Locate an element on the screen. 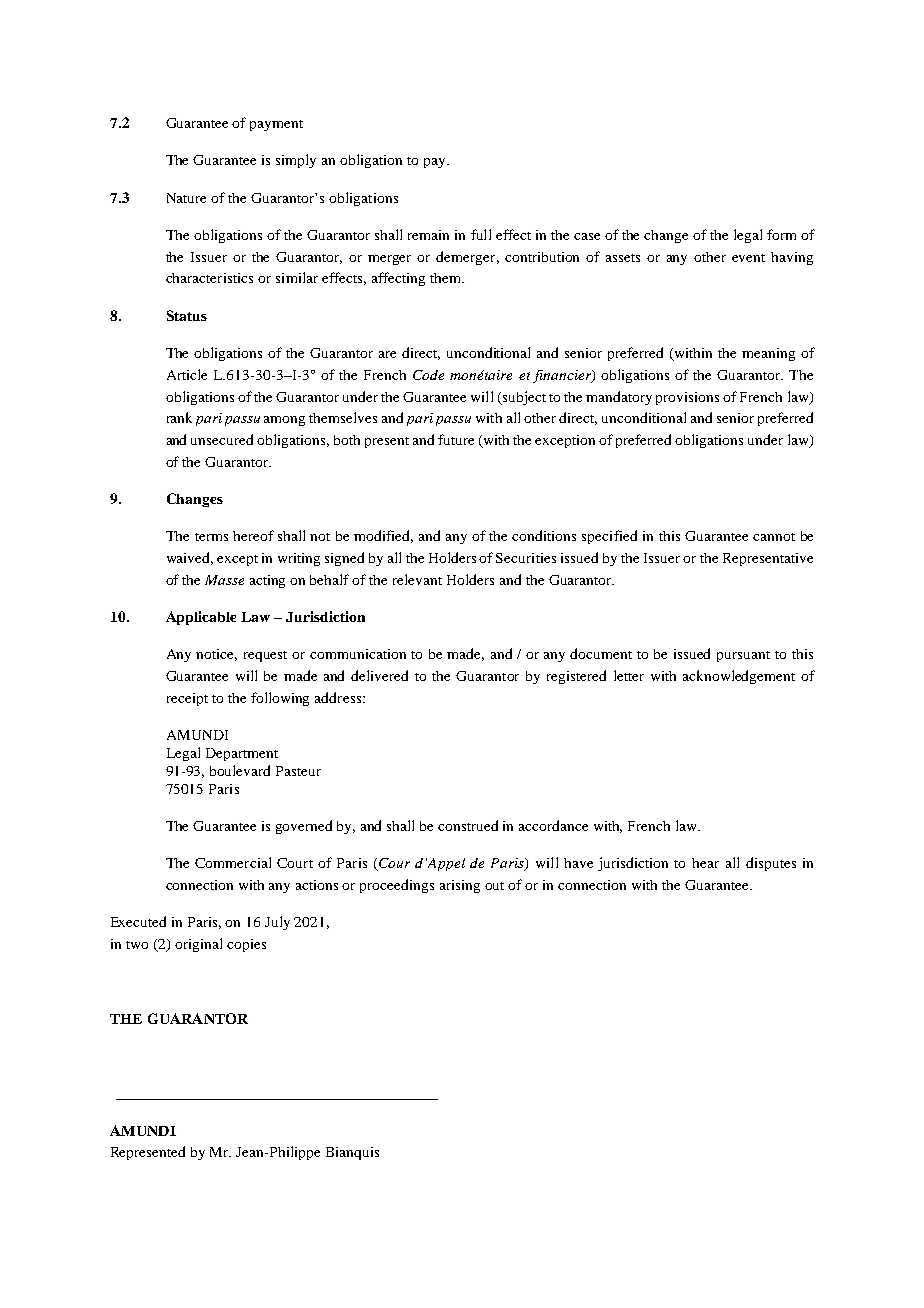  affecting is located at coordinates (398, 279).
